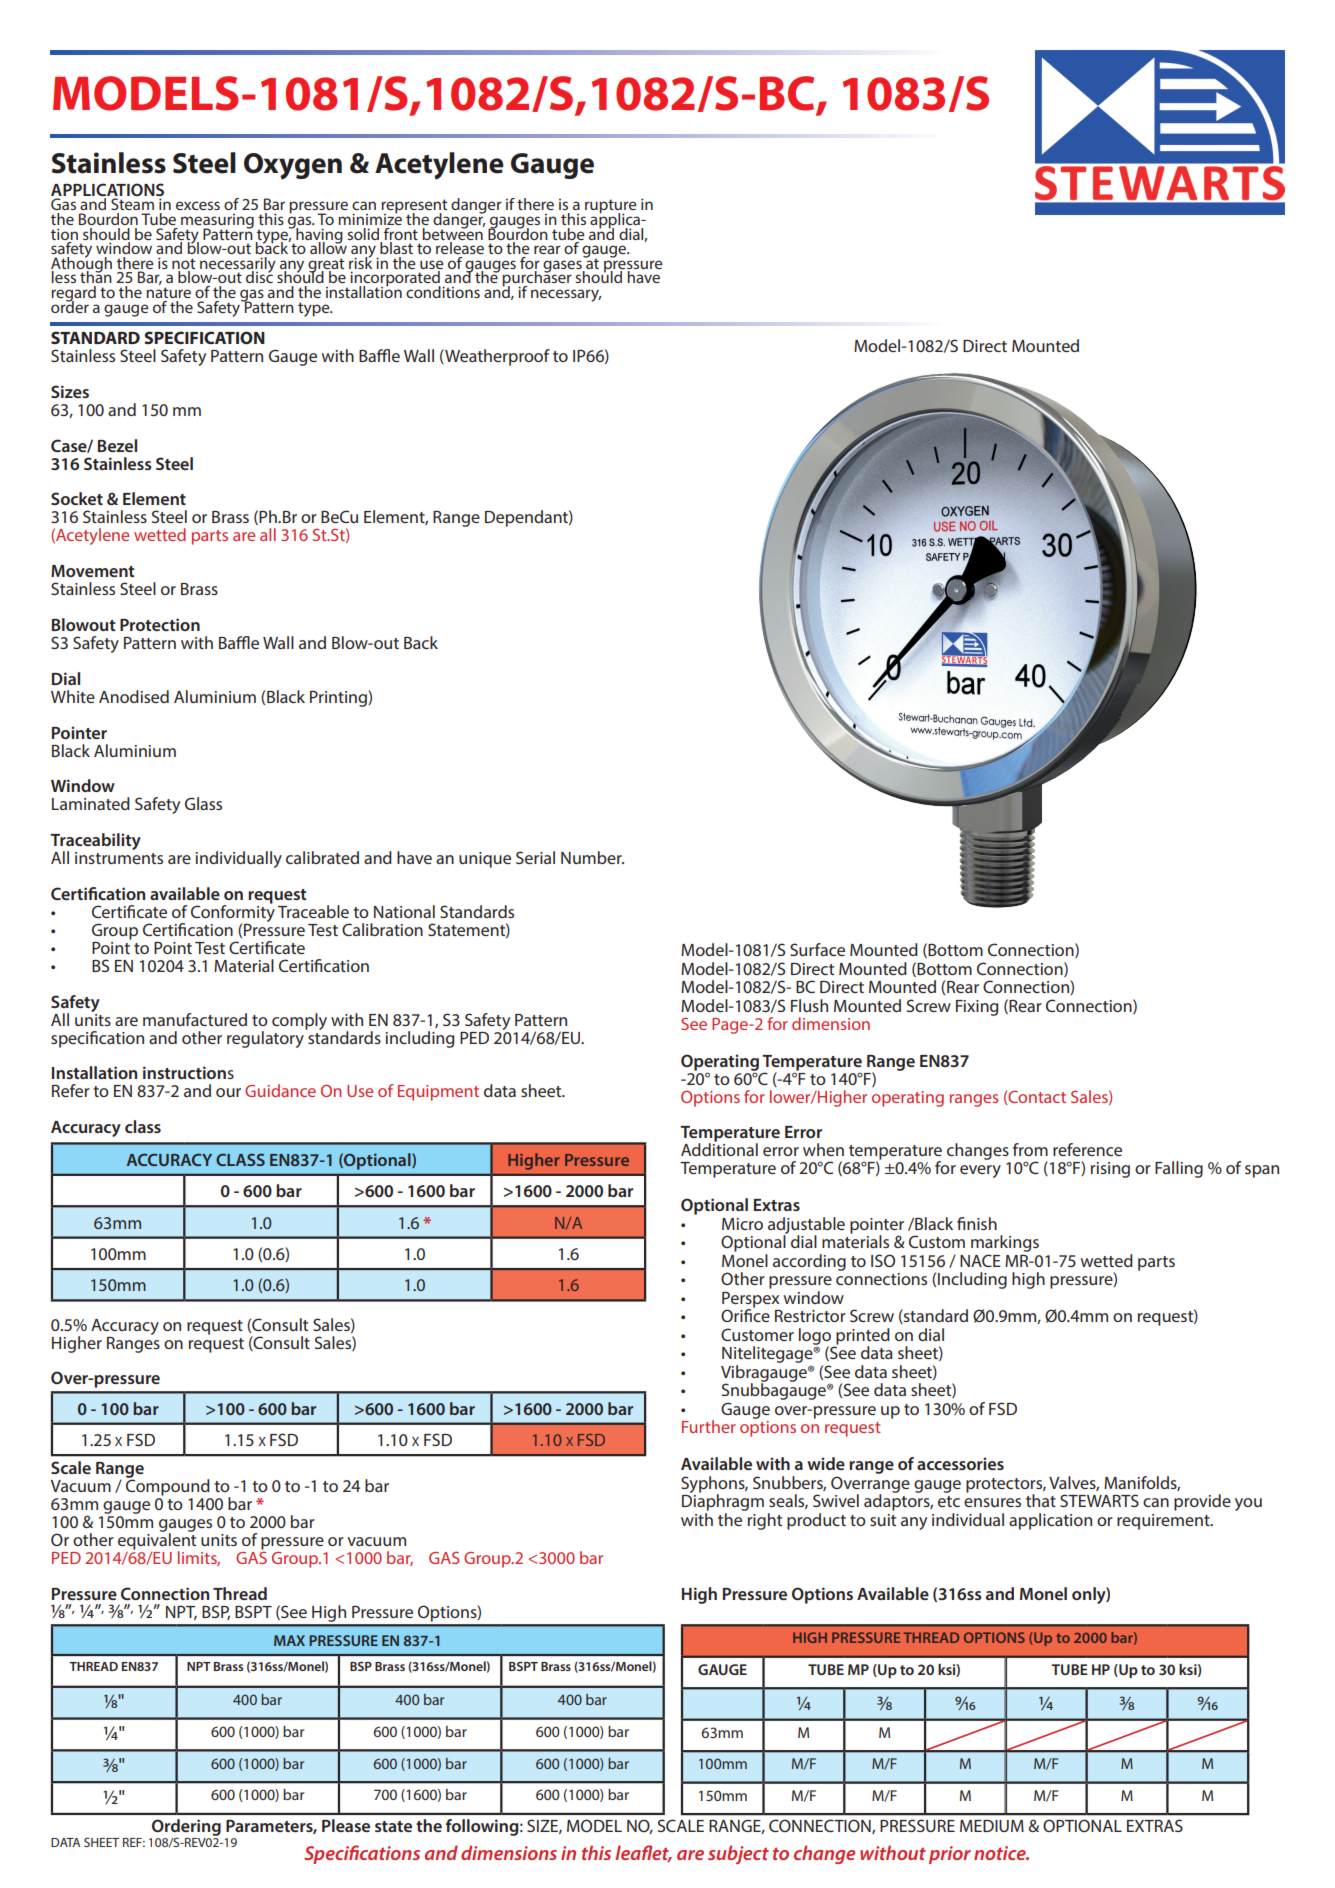  What do you see at coordinates (817, 949) in the screenshot?
I see `Surface` at bounding box center [817, 949].
